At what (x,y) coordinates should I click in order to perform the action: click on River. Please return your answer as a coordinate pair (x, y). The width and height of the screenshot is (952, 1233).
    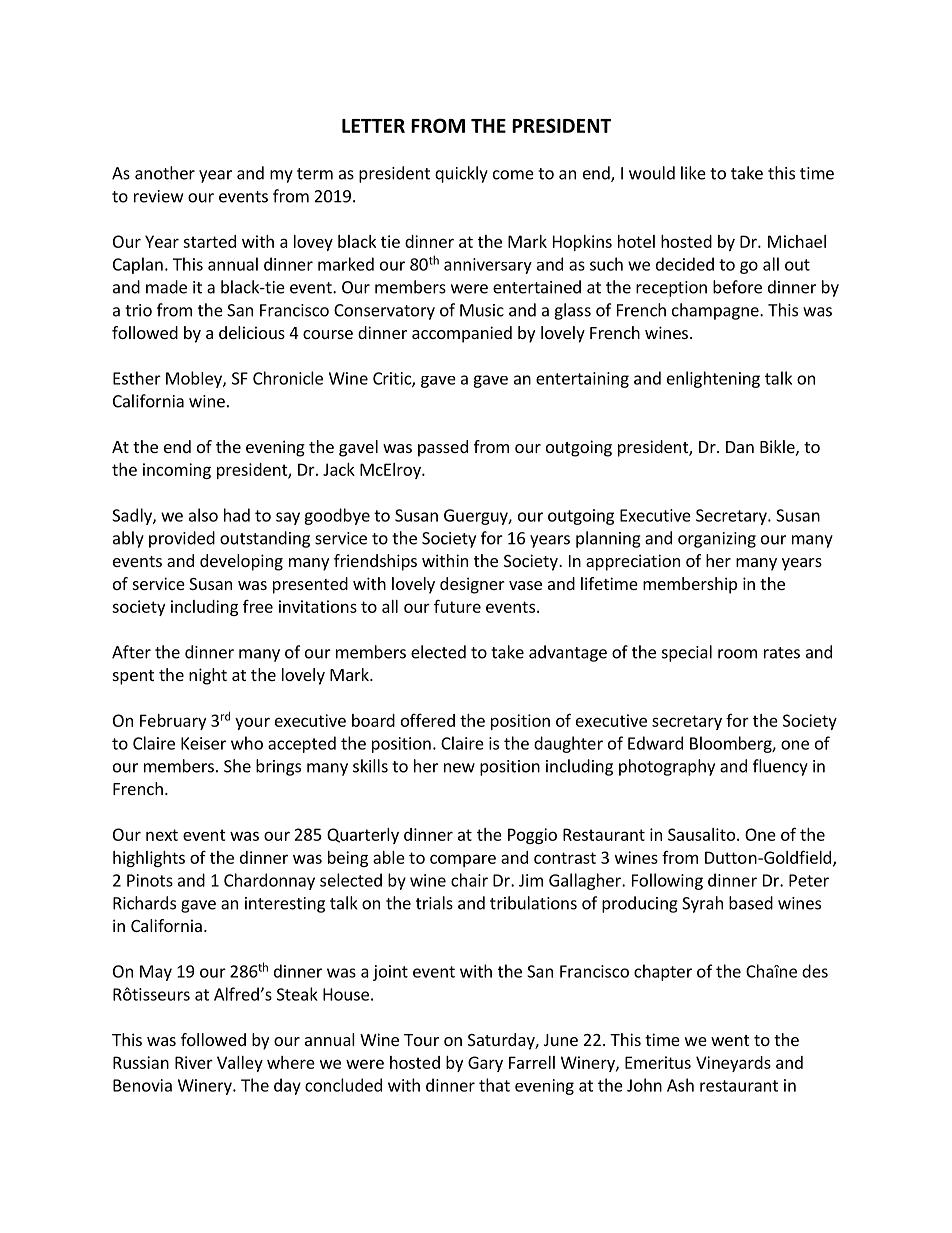
    Looking at the image, I should click on (194, 1062).
